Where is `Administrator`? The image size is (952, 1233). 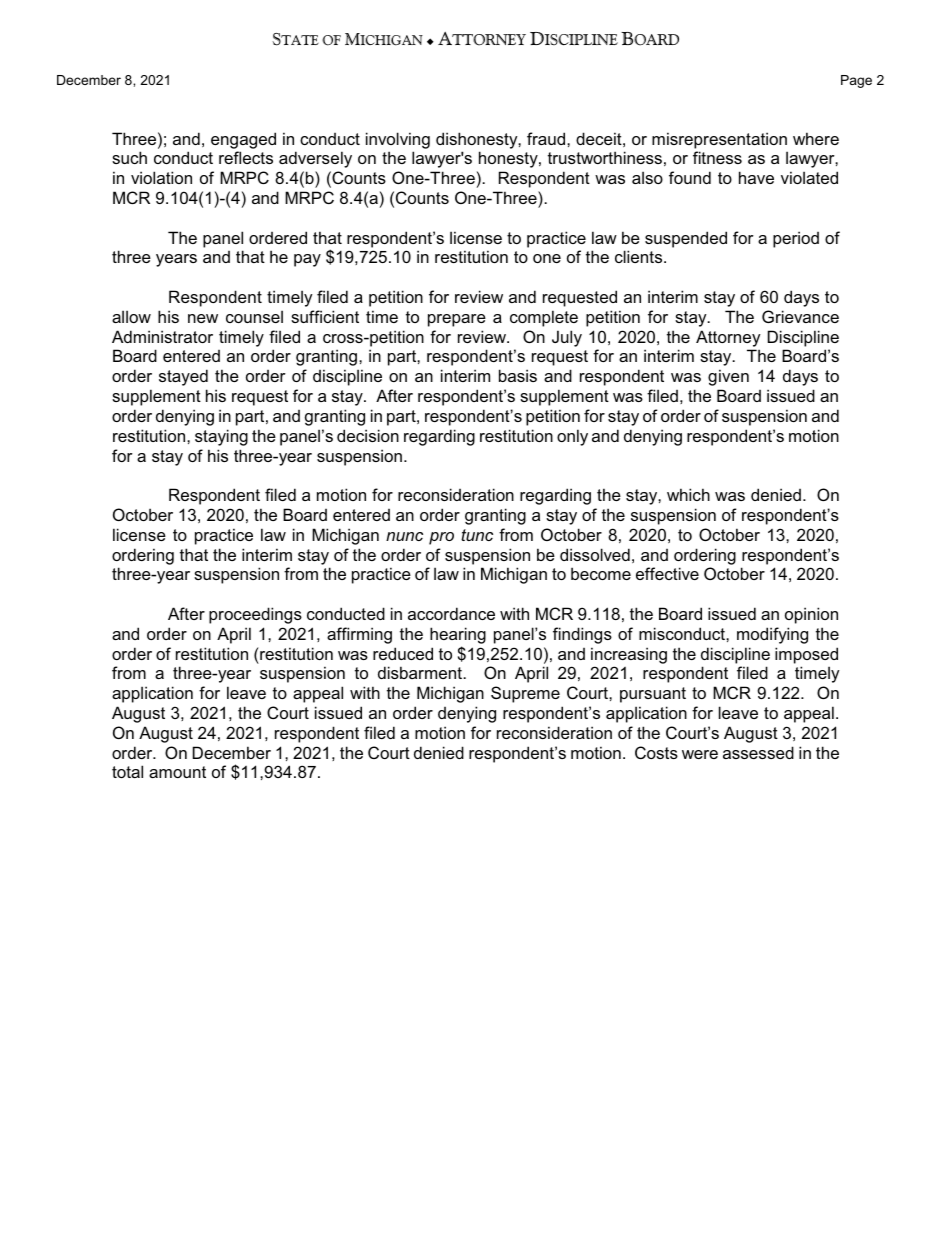
Administrator is located at coordinates (162, 336).
